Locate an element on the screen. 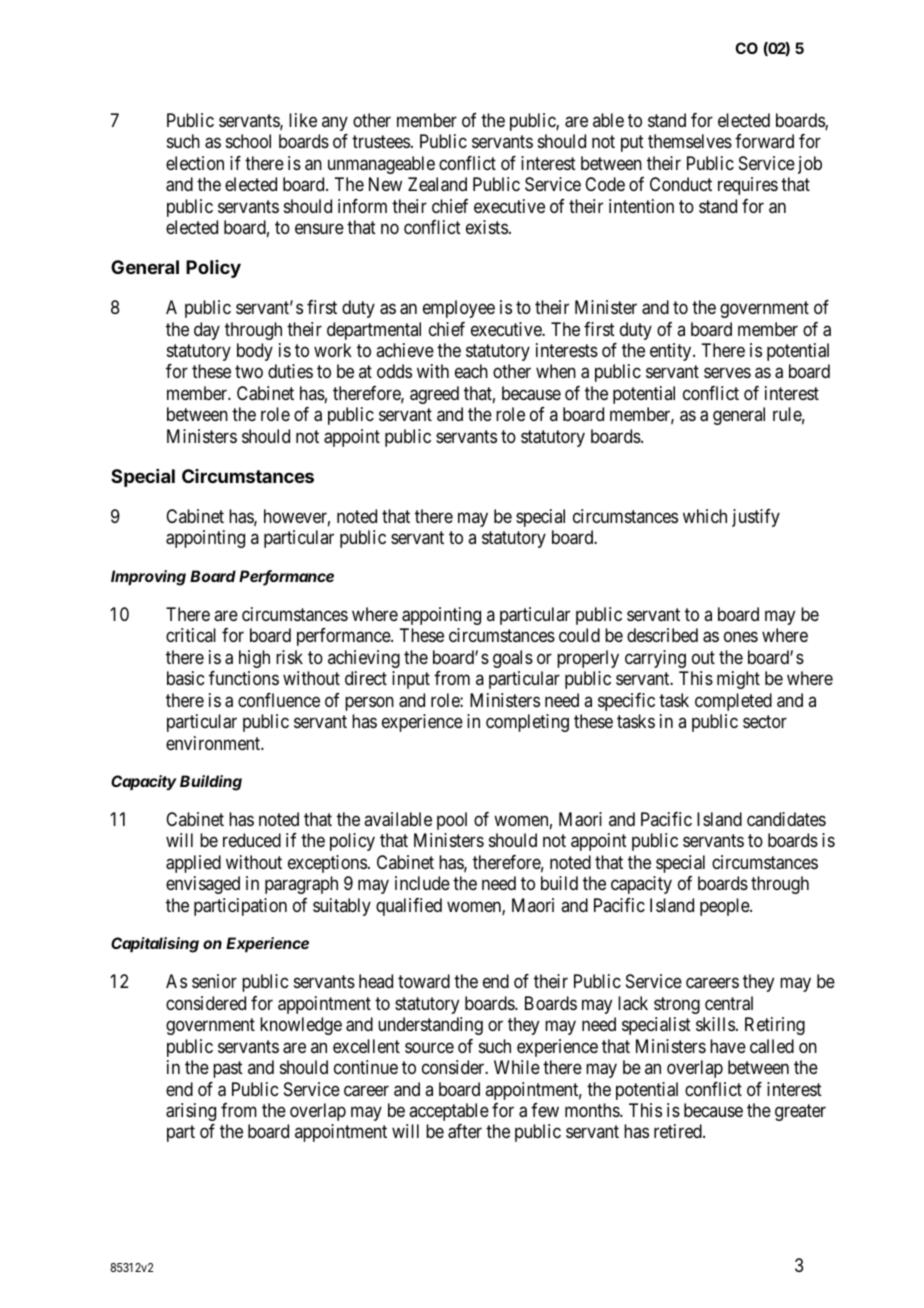  each is located at coordinates (471, 371).
